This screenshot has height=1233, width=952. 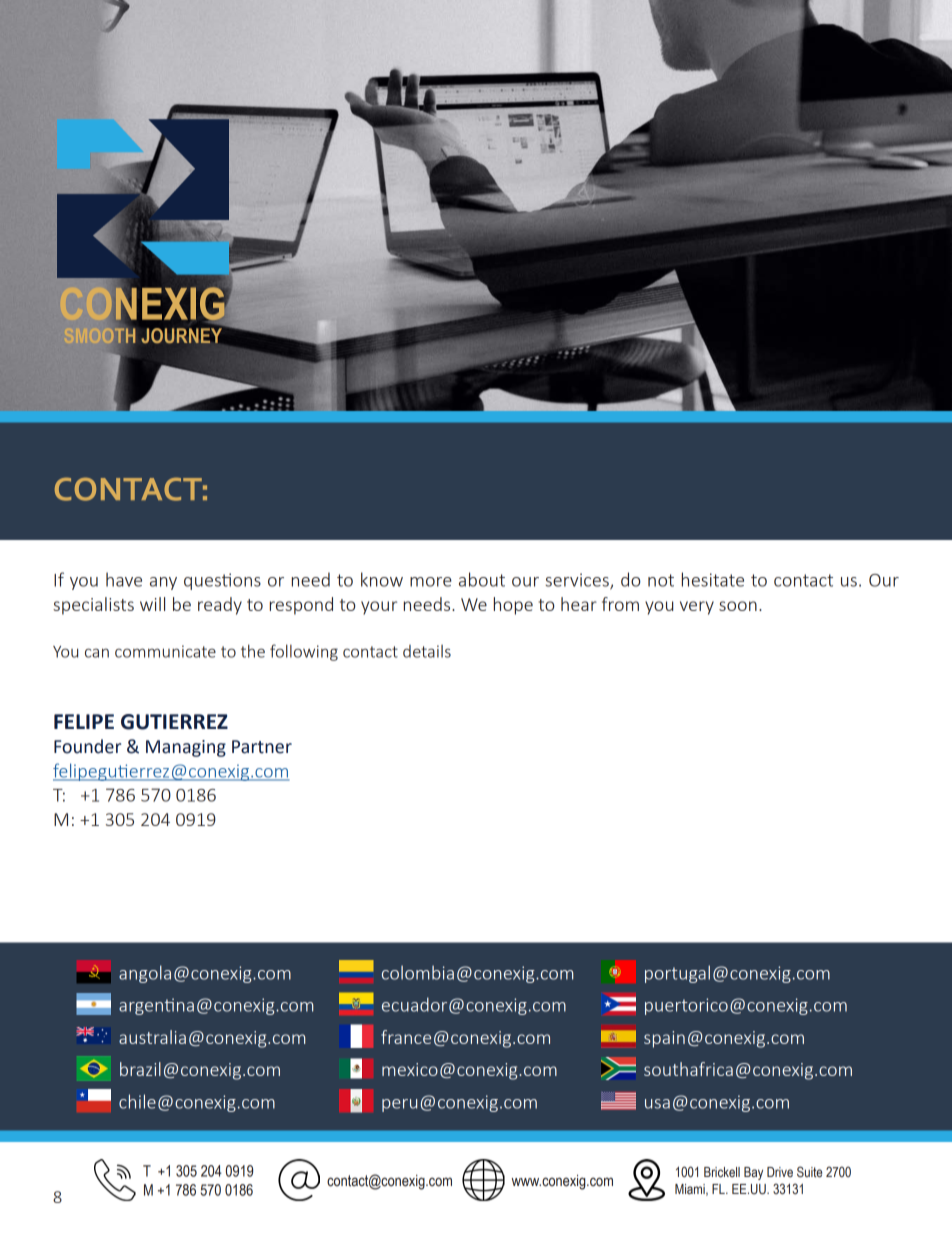 What do you see at coordinates (697, 608) in the screenshot?
I see `very` at bounding box center [697, 608].
